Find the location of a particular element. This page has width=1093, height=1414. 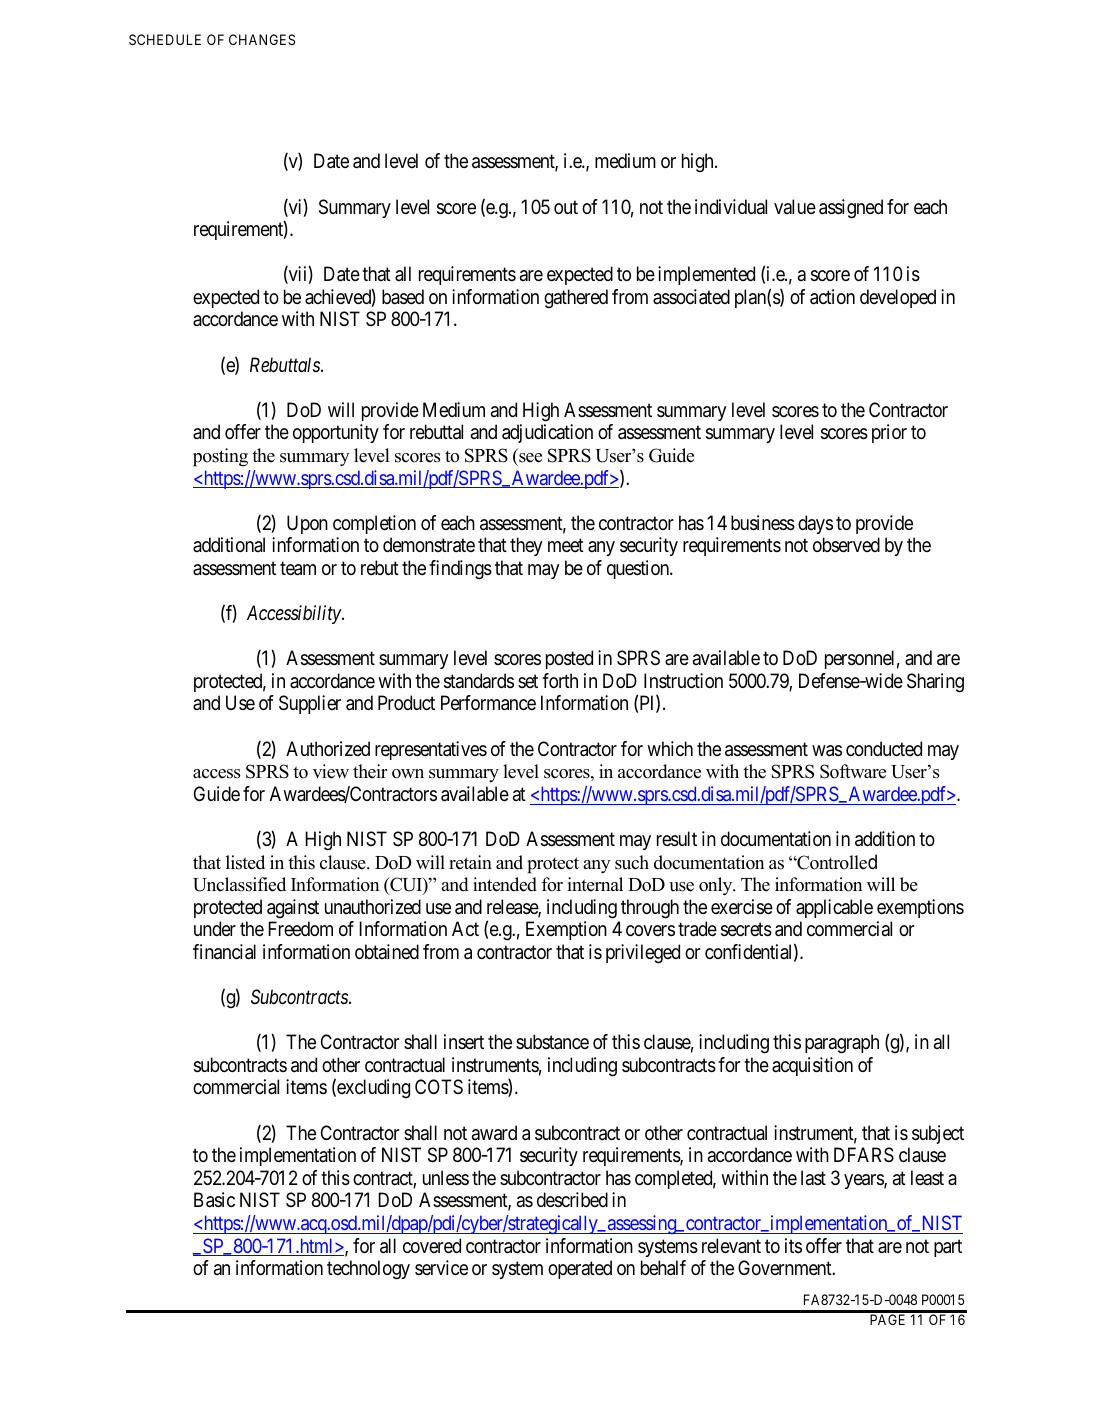

Sharing is located at coordinates (935, 683).
